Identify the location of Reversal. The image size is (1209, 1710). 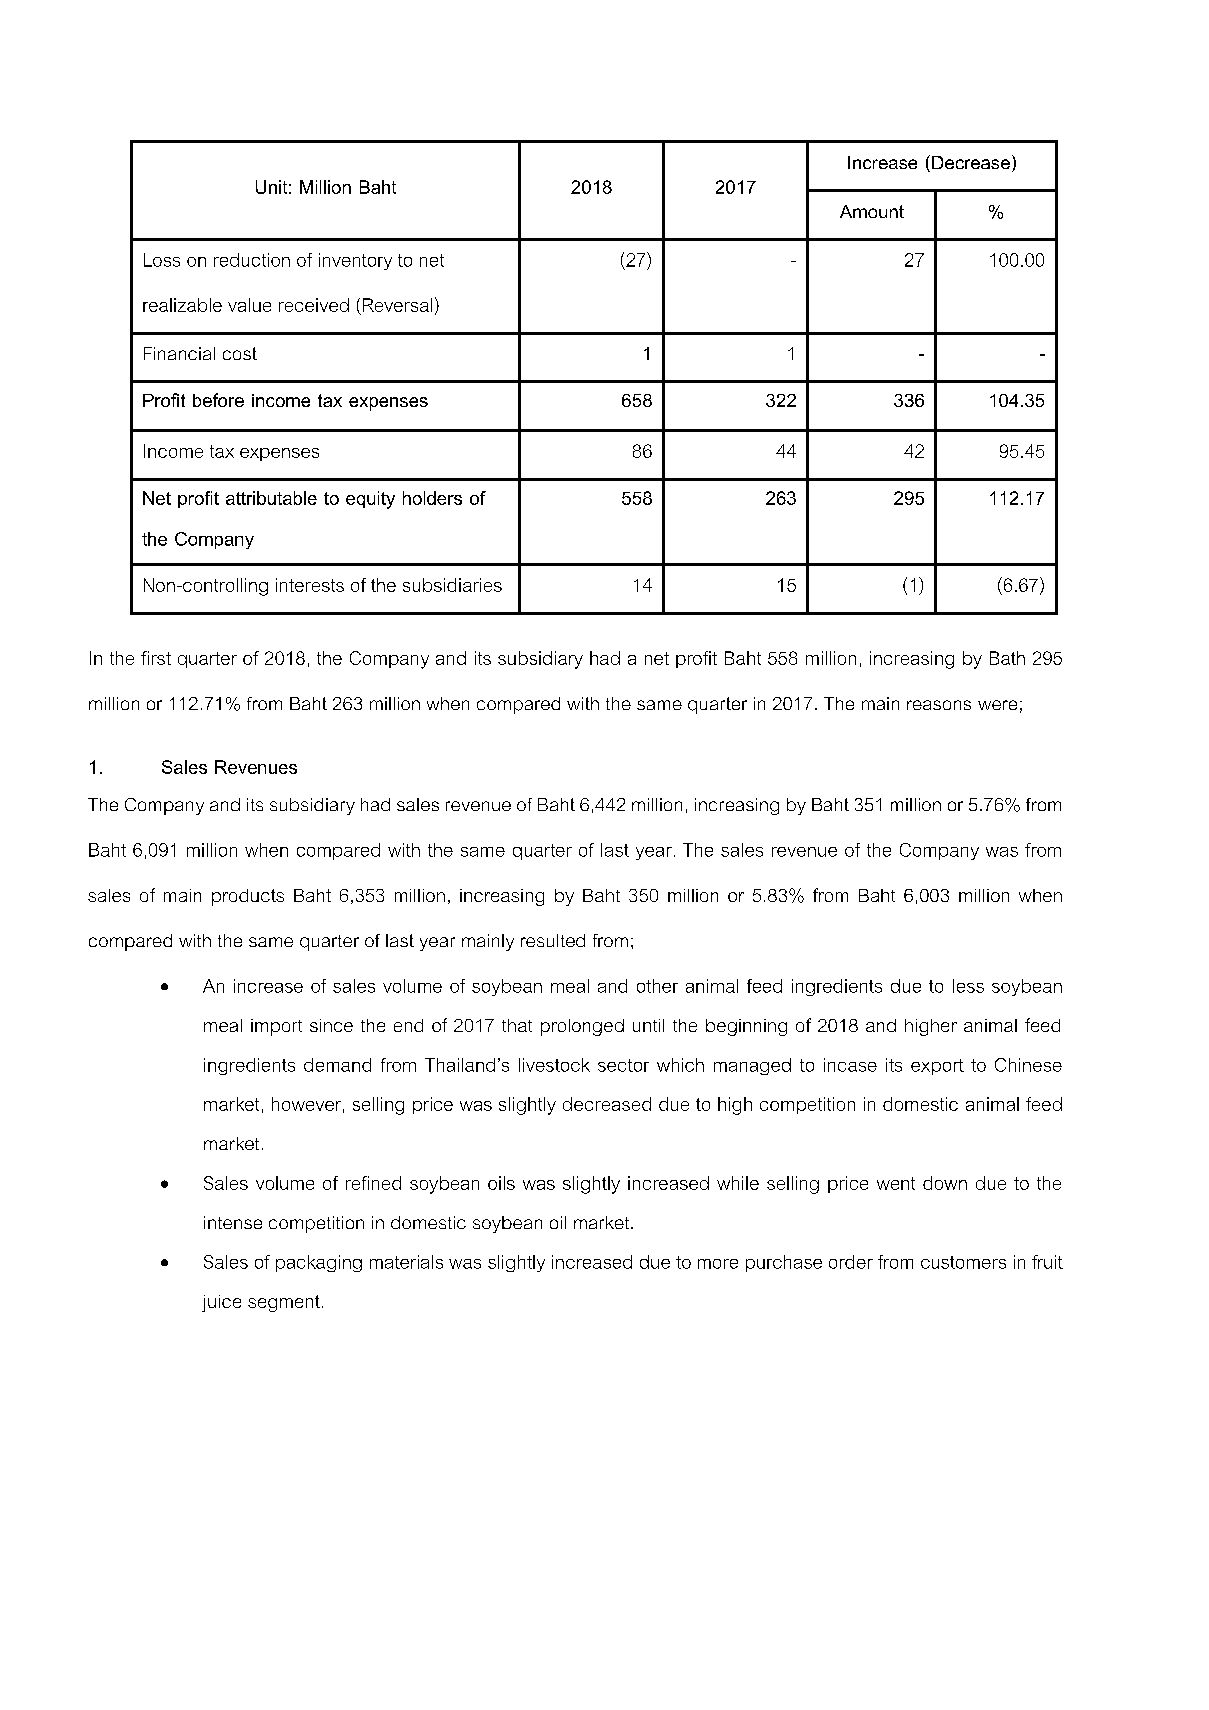
(397, 305).
